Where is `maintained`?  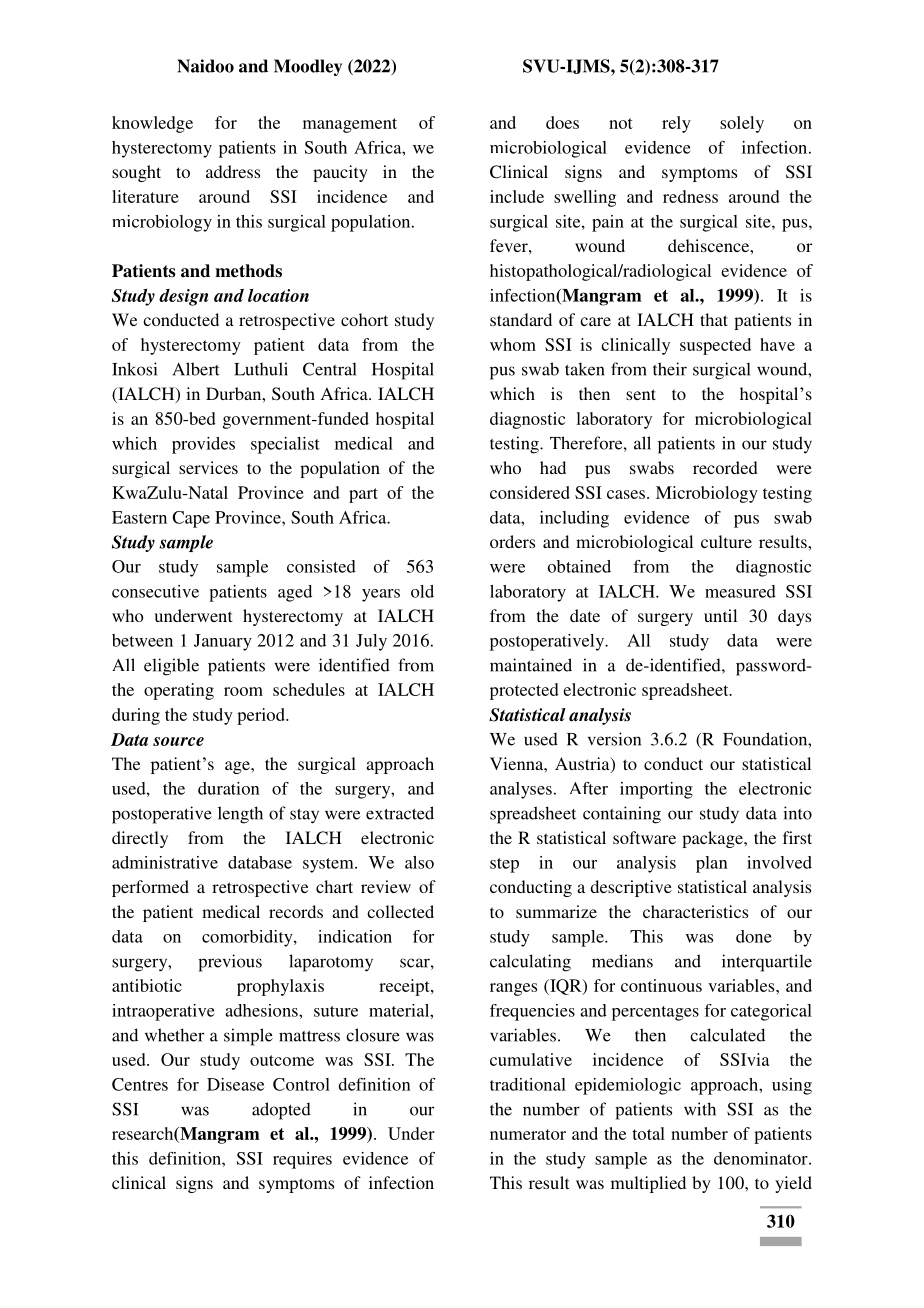
maintained is located at coordinates (531, 665).
